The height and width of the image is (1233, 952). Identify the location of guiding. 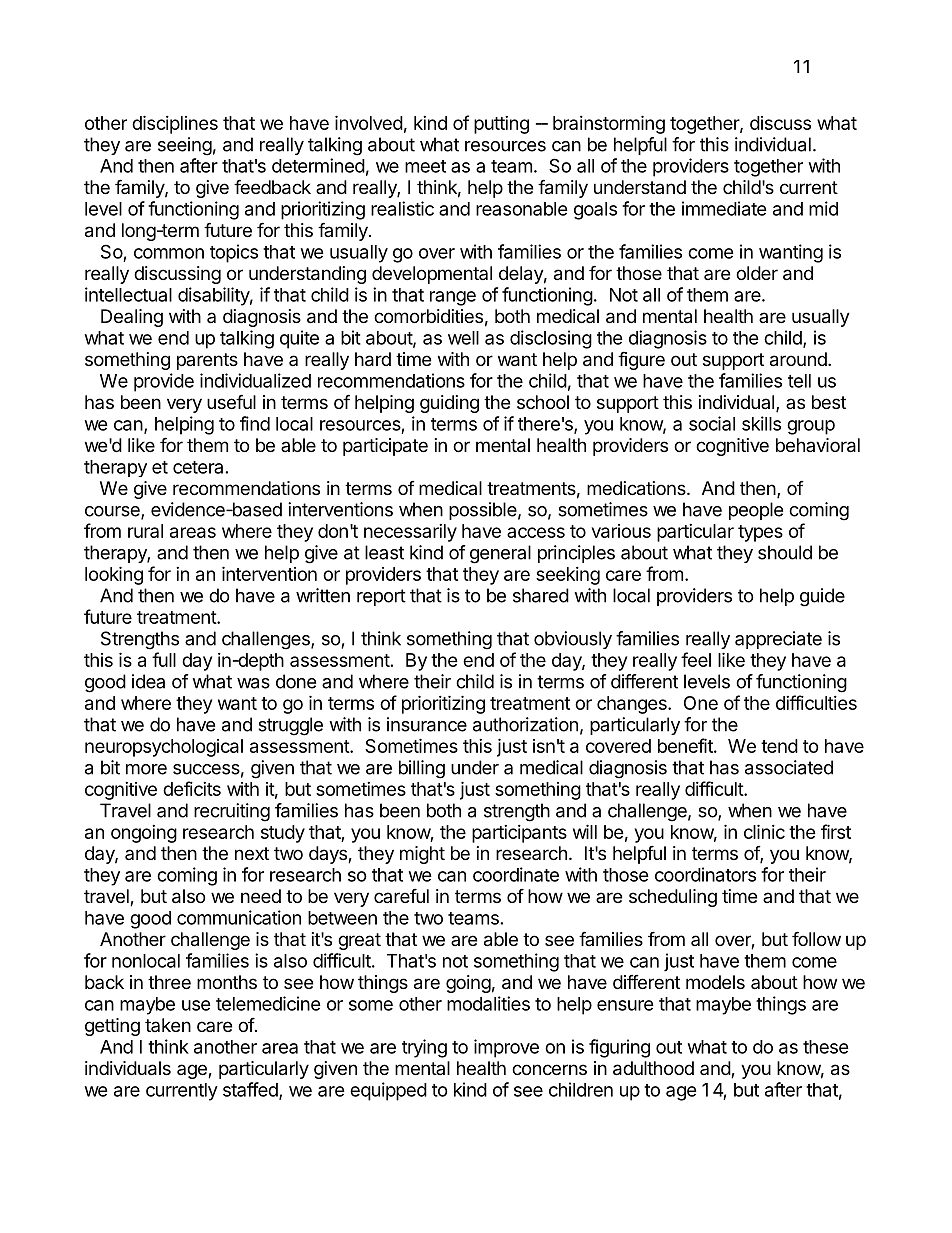
(449, 404).
